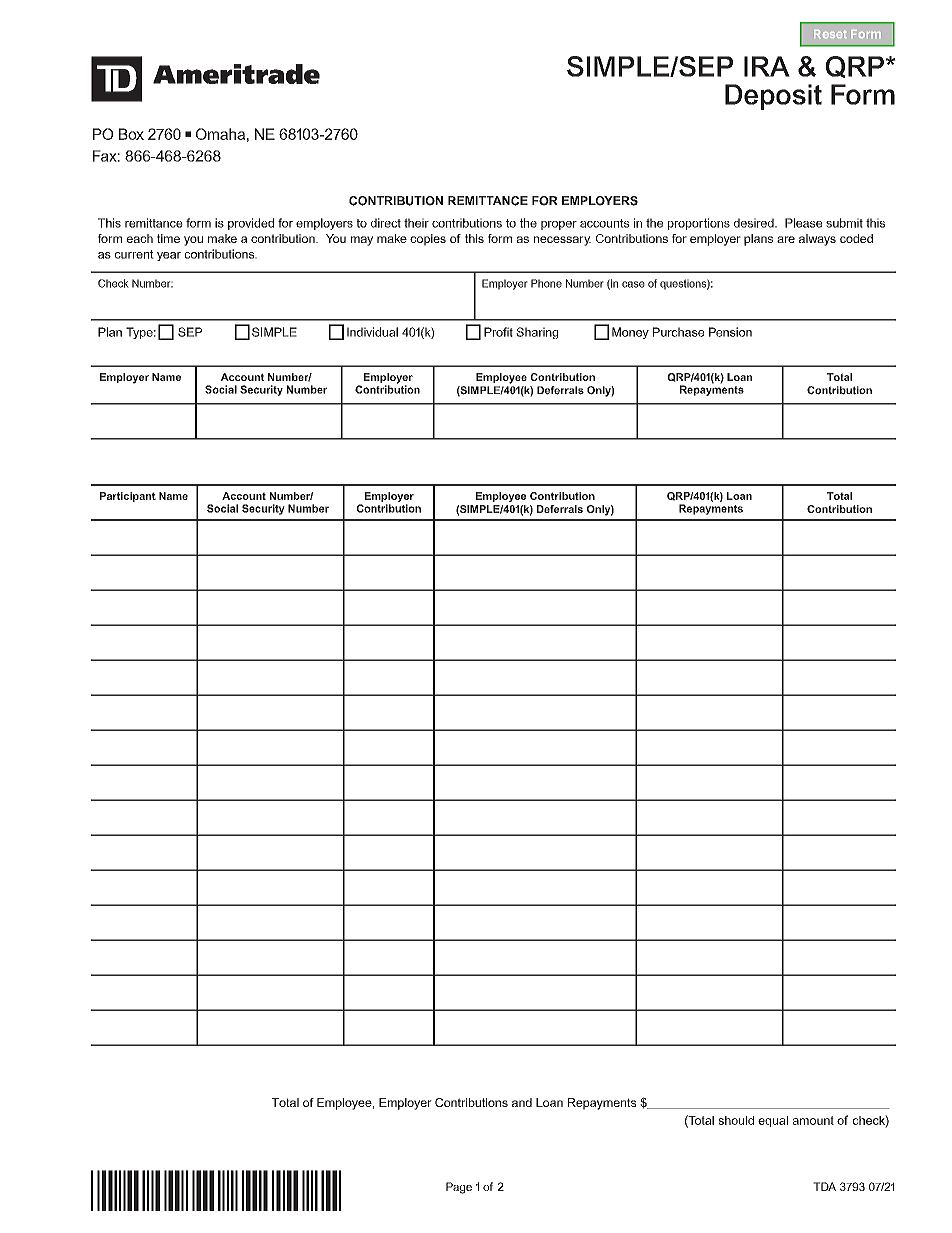 Image resolution: width=952 pixels, height=1233 pixels. I want to click on Page, so click(459, 1188).
